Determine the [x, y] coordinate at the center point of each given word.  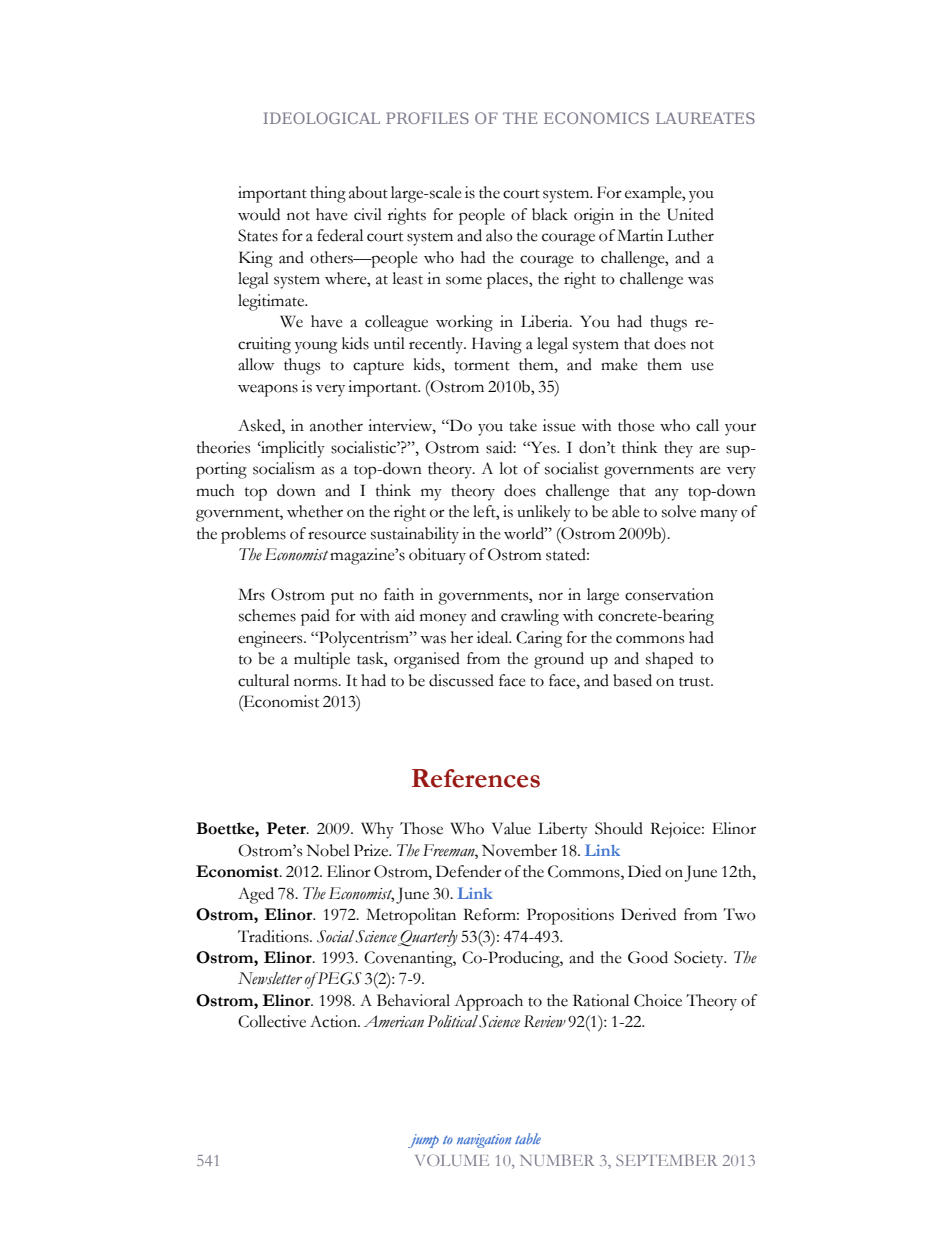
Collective [272, 1021]
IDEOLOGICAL [321, 118]
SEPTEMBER [666, 1160]
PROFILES [427, 118]
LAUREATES [705, 118]
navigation [484, 1141]
